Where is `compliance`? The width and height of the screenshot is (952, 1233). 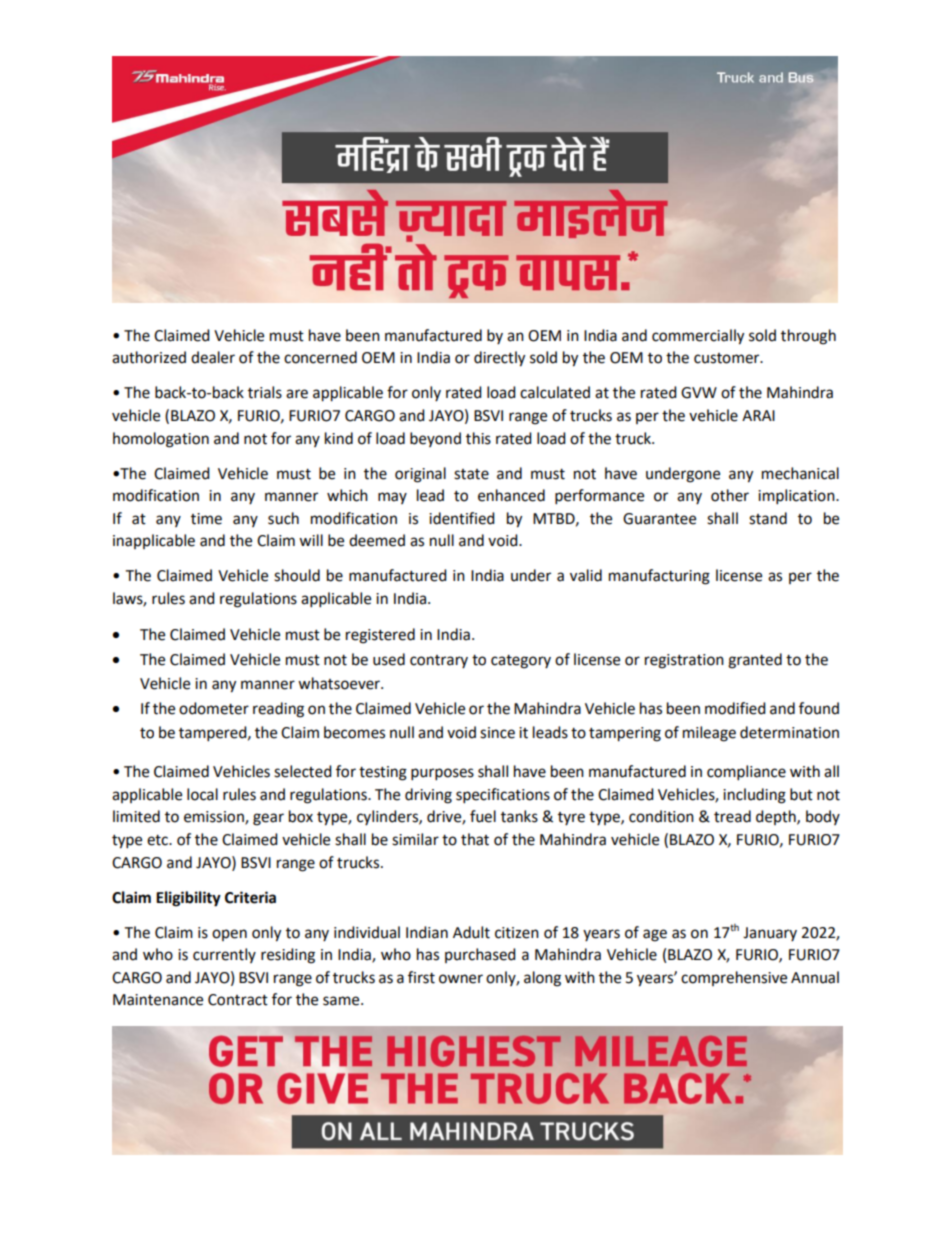
compliance is located at coordinates (746, 773).
